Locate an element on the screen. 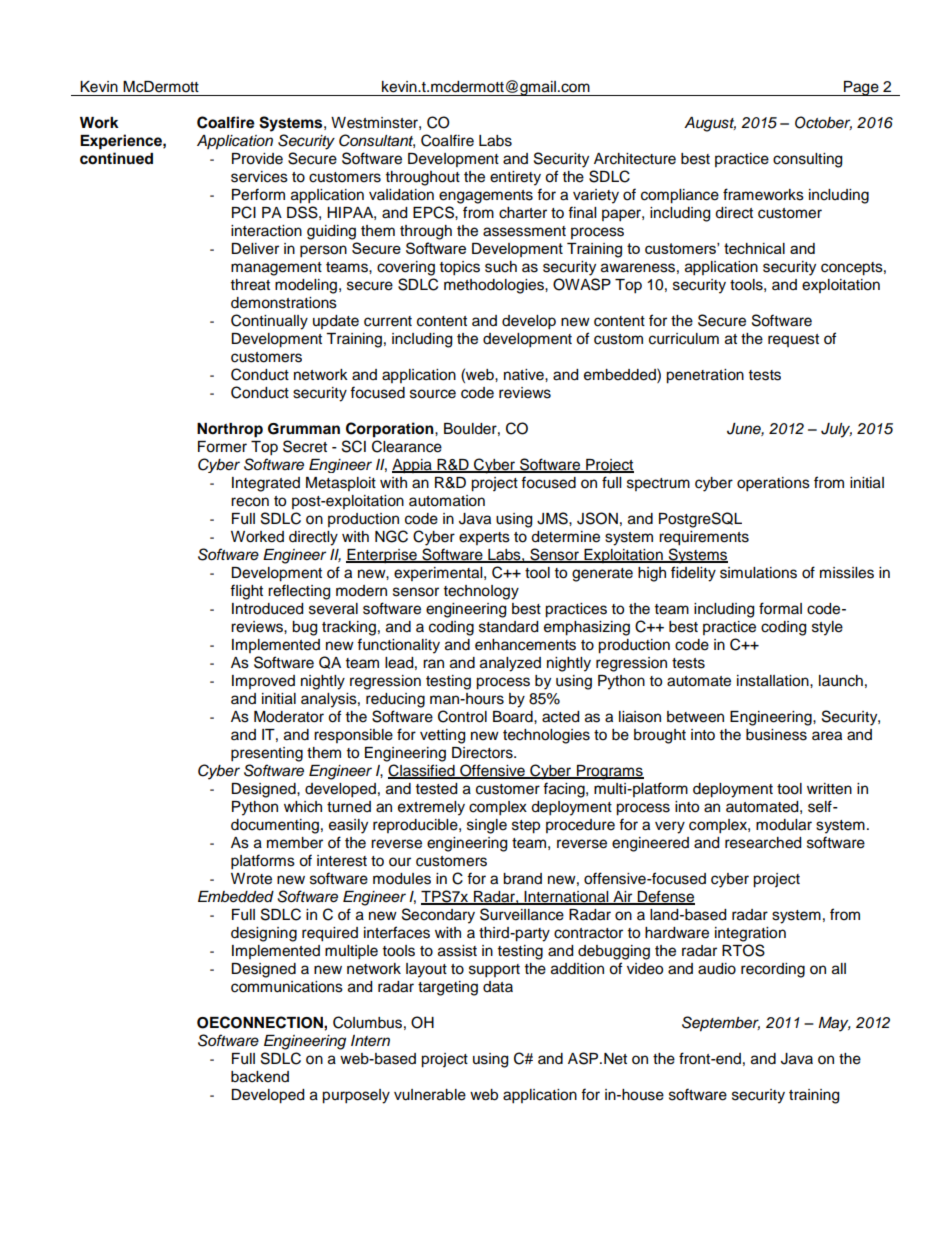 This screenshot has height=1233, width=952. vulnerable is located at coordinates (430, 1095).
